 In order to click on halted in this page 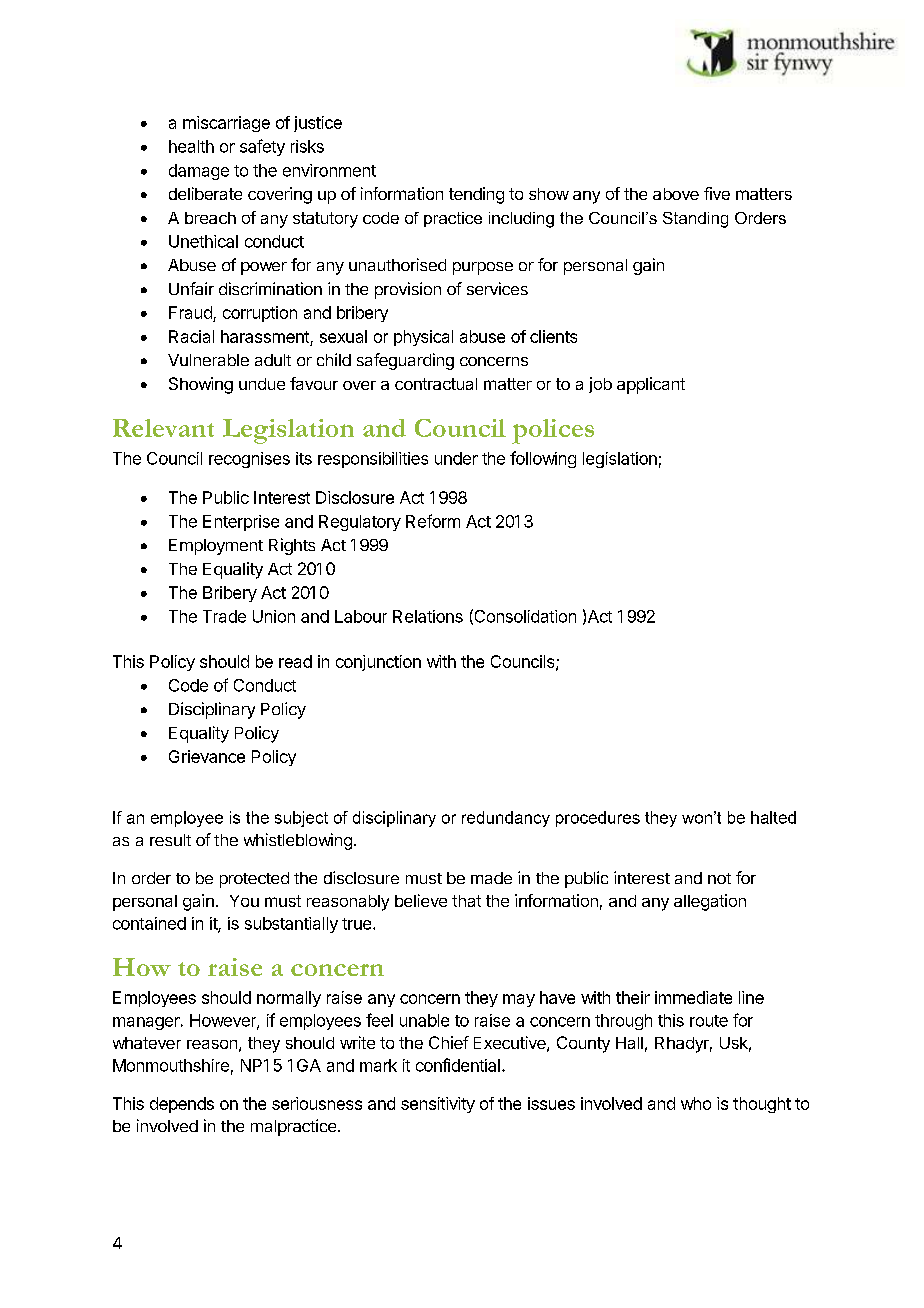, I will do `click(773, 817)`.
